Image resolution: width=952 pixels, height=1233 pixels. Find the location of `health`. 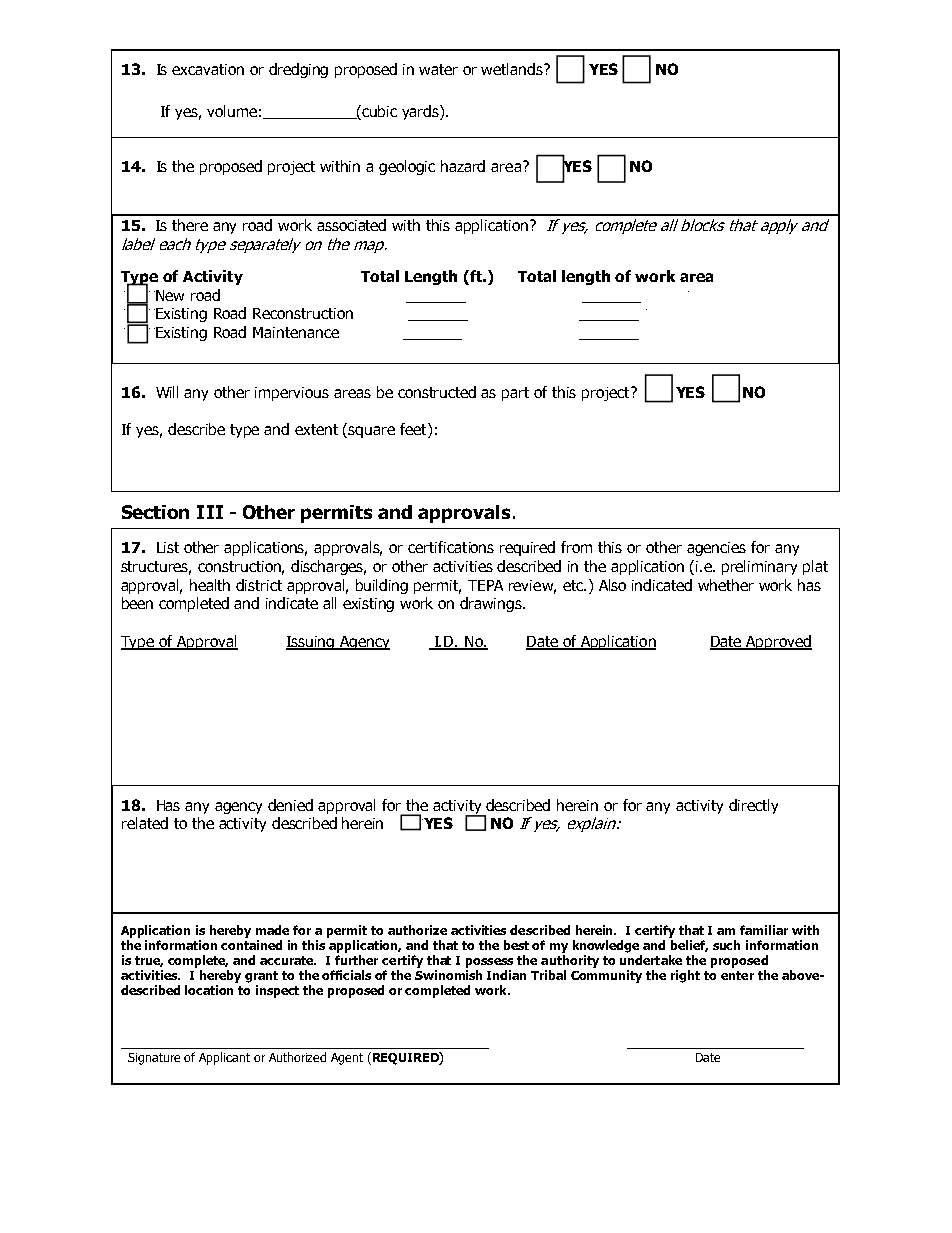

health is located at coordinates (210, 585).
